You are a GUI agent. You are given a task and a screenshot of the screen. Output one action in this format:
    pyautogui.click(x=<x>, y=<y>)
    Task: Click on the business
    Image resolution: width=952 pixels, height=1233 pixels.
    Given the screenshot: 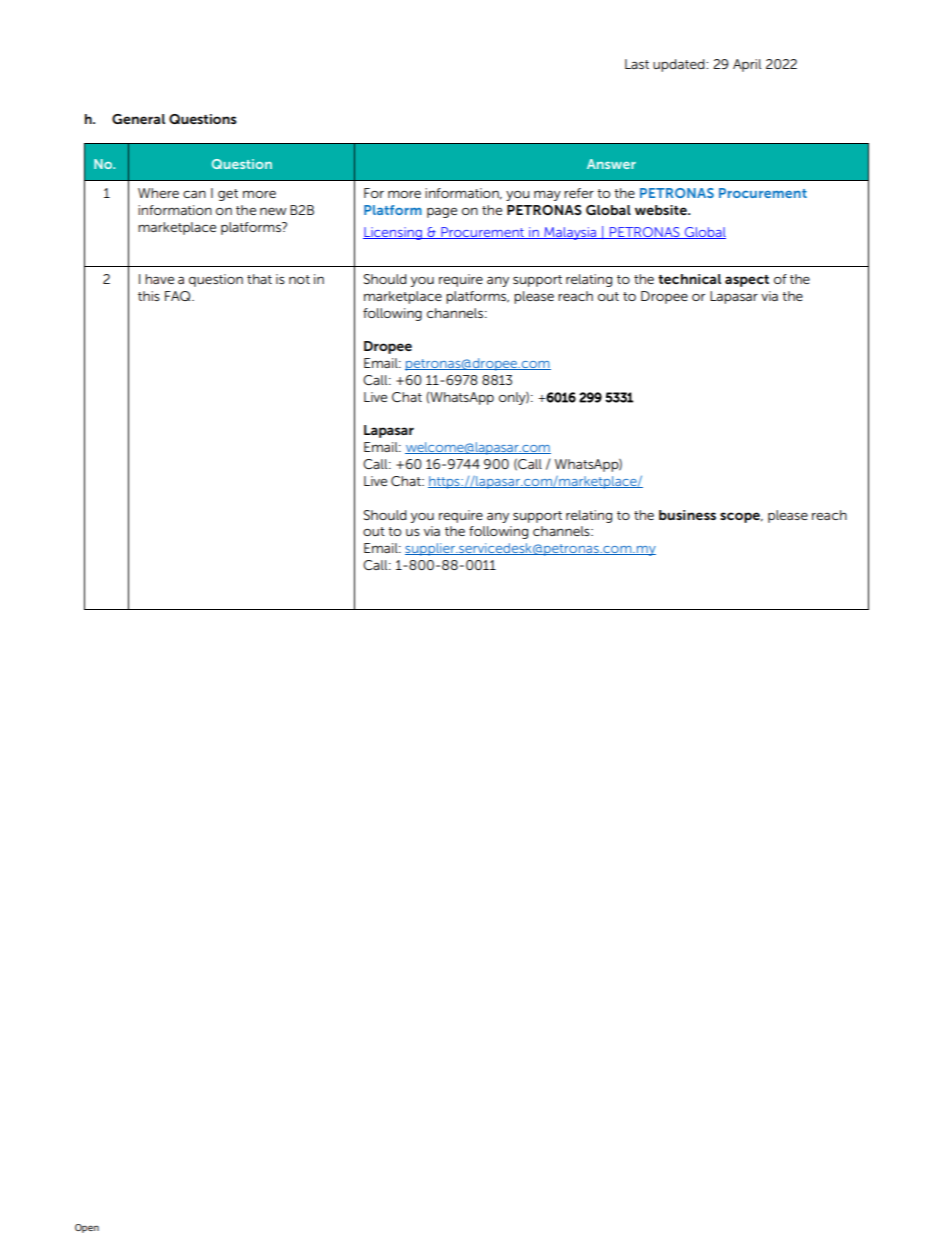 What is the action you would take?
    pyautogui.click(x=687, y=515)
